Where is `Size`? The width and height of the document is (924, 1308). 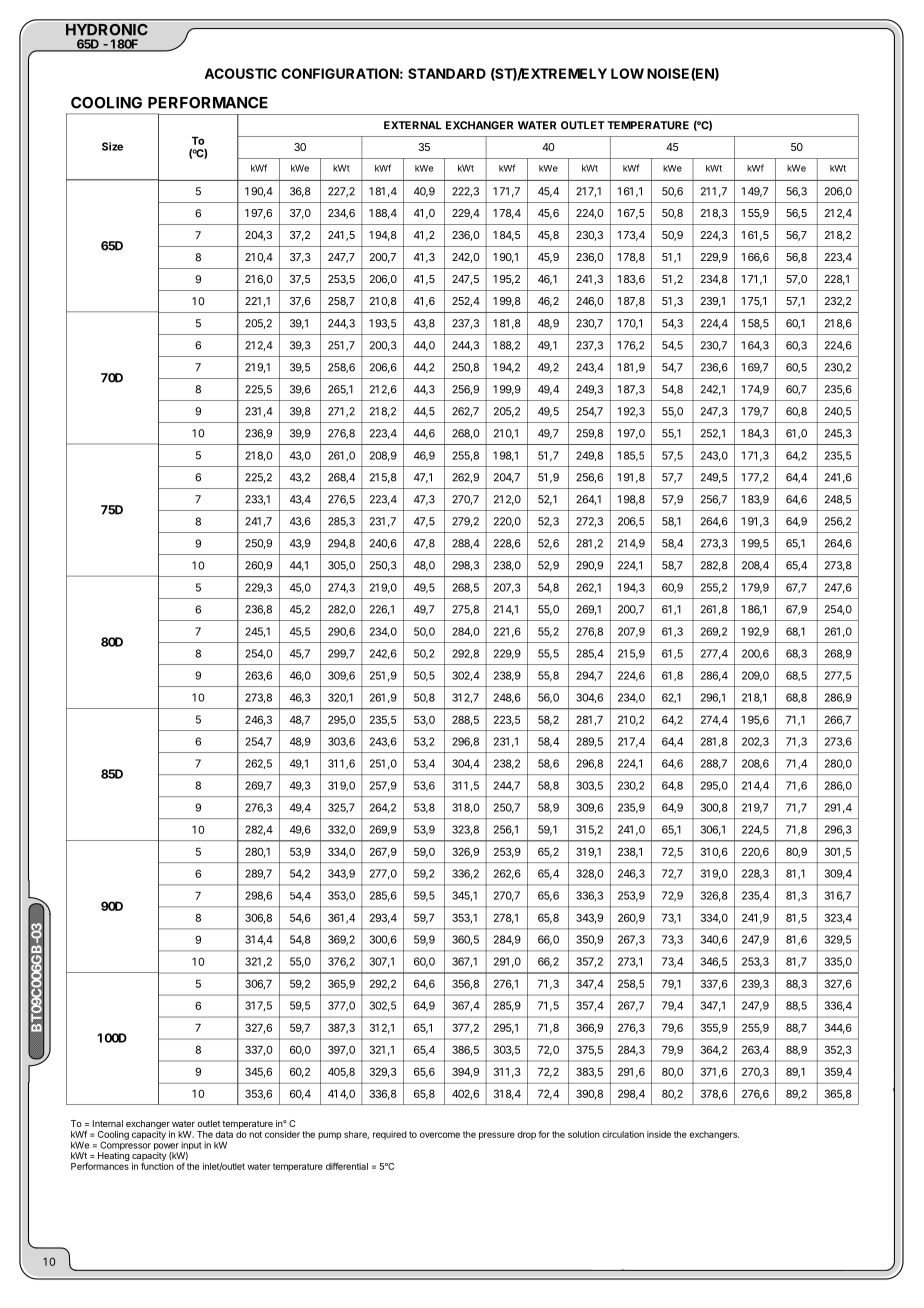 Size is located at coordinates (112, 146).
